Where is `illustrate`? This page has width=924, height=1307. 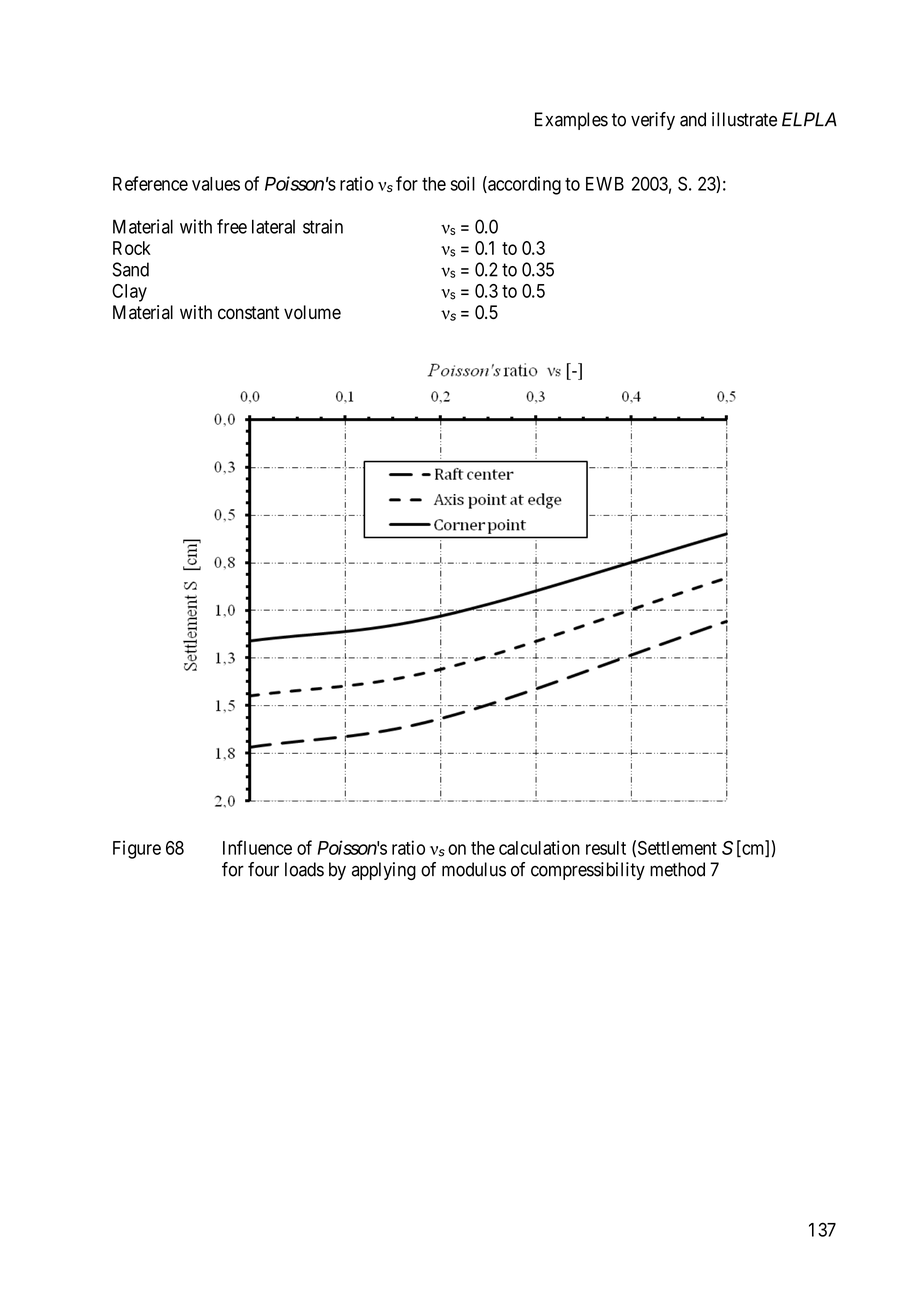 illustrate is located at coordinates (744, 119).
